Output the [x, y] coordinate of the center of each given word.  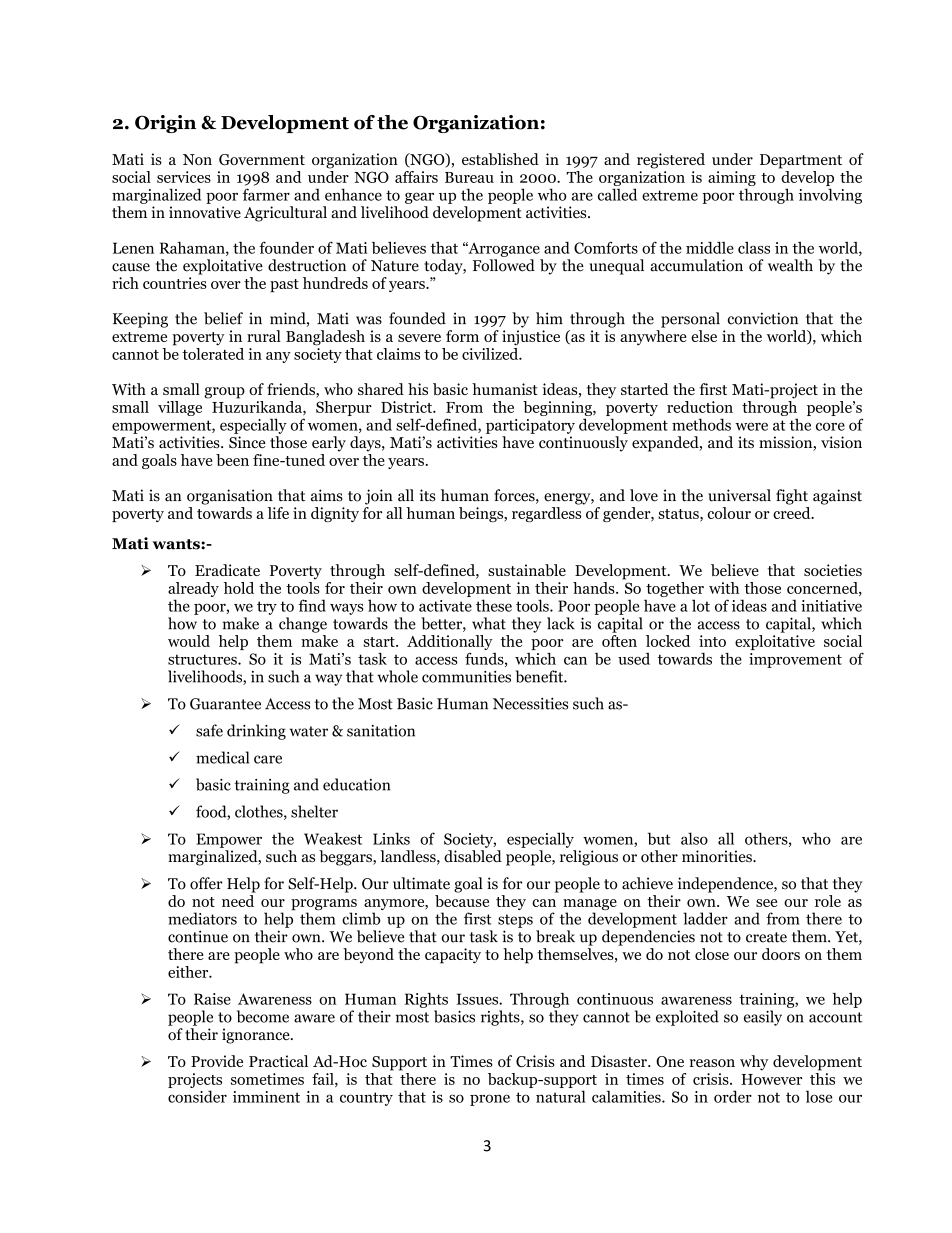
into [712, 641]
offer [206, 883]
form [462, 336]
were [751, 426]
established [500, 159]
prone [490, 1100]
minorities [718, 856]
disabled [473, 856]
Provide [217, 1061]
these [494, 605]
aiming [732, 180]
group [224, 393]
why [754, 1063]
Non [197, 159]
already [193, 591]
